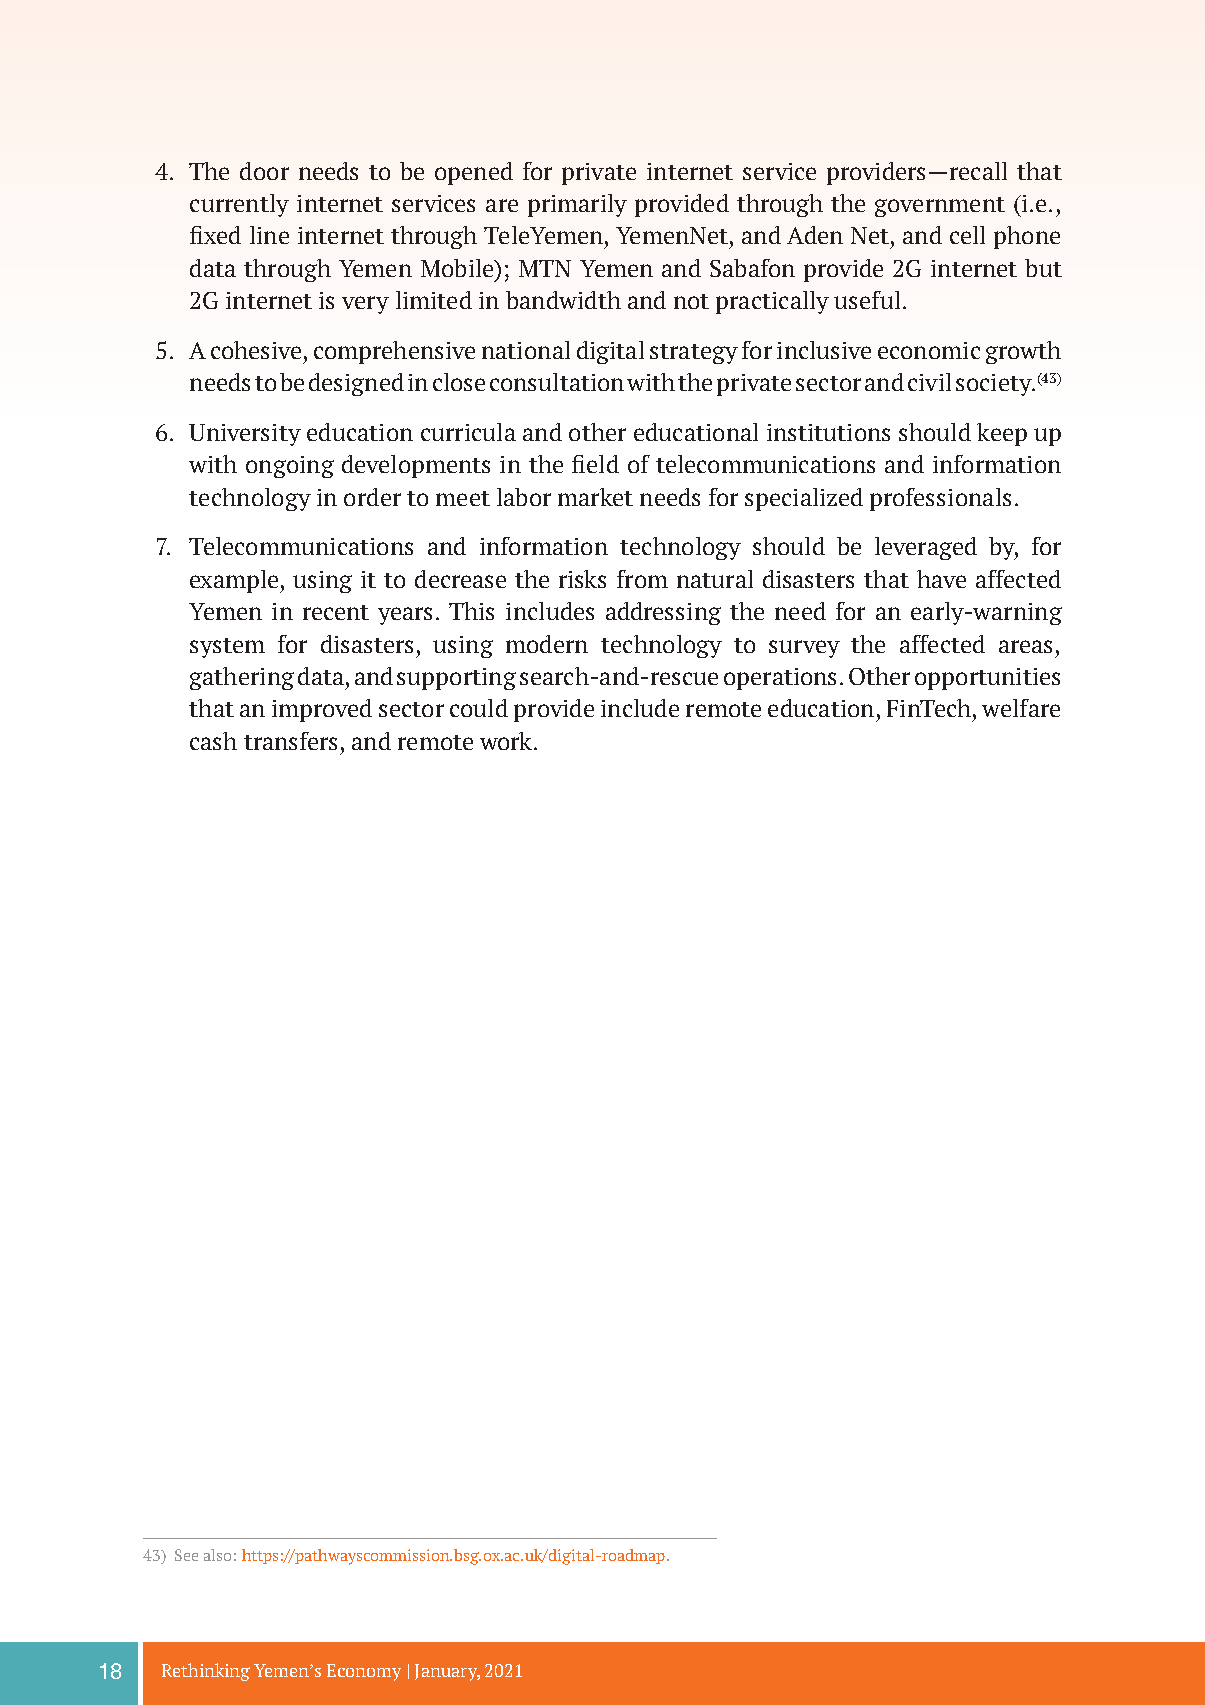 The width and height of the document is (1205, 1705). What do you see at coordinates (364, 1672) in the document?
I see `Economy` at bounding box center [364, 1672].
